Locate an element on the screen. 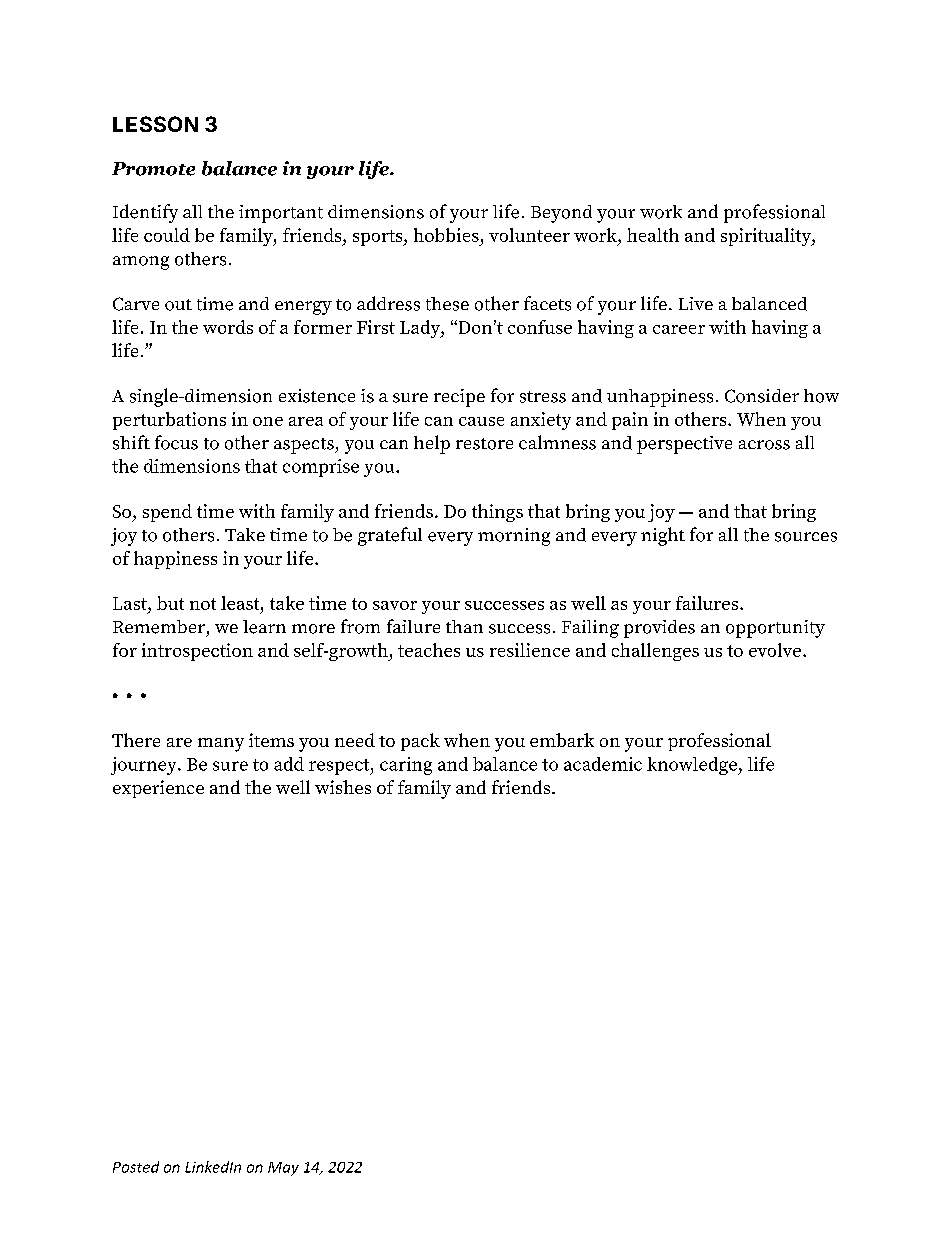 This screenshot has height=1233, width=952. spirituality is located at coordinates (767, 237).
